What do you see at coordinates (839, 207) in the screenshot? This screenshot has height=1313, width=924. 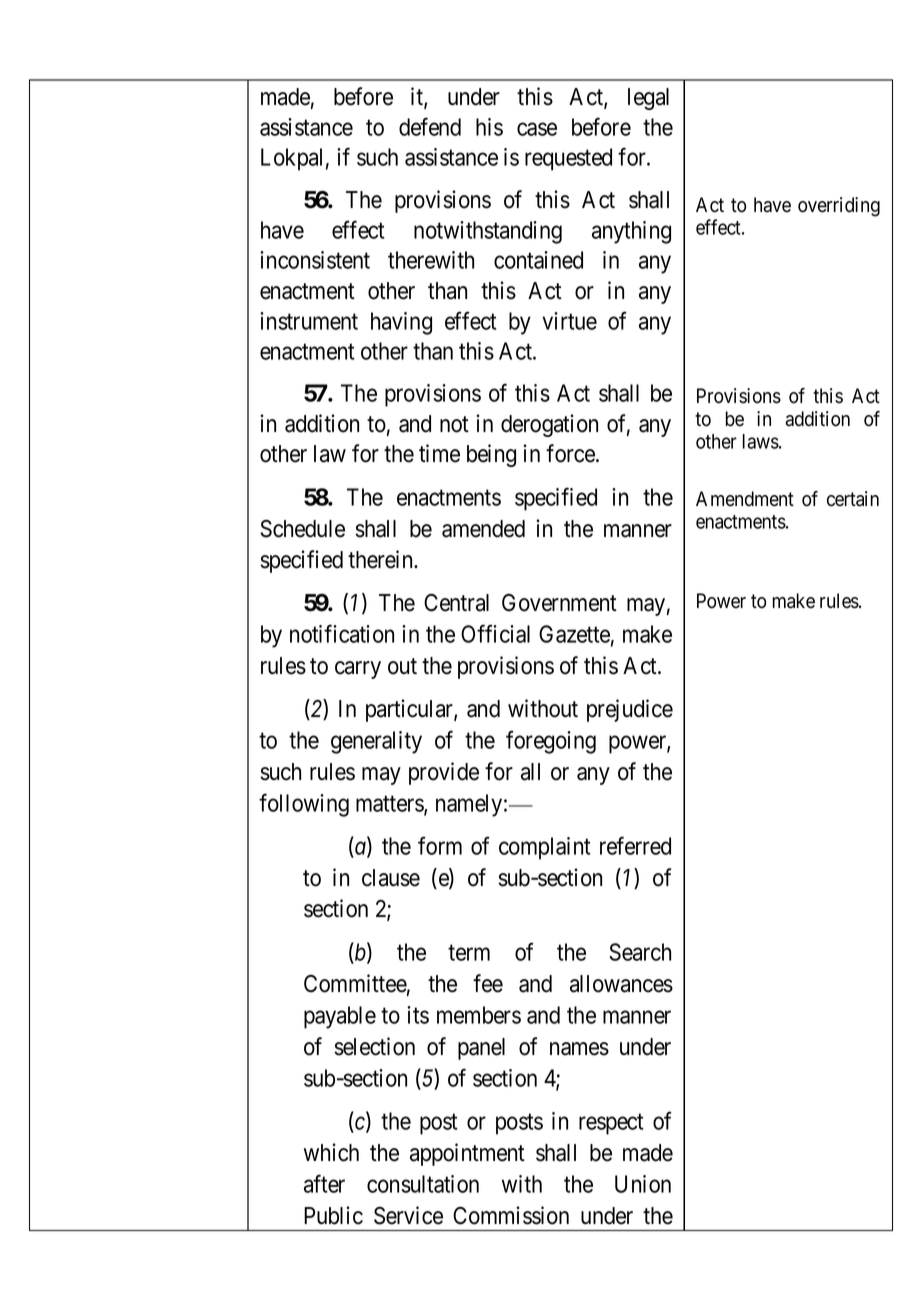 I see `overriding` at bounding box center [839, 207].
